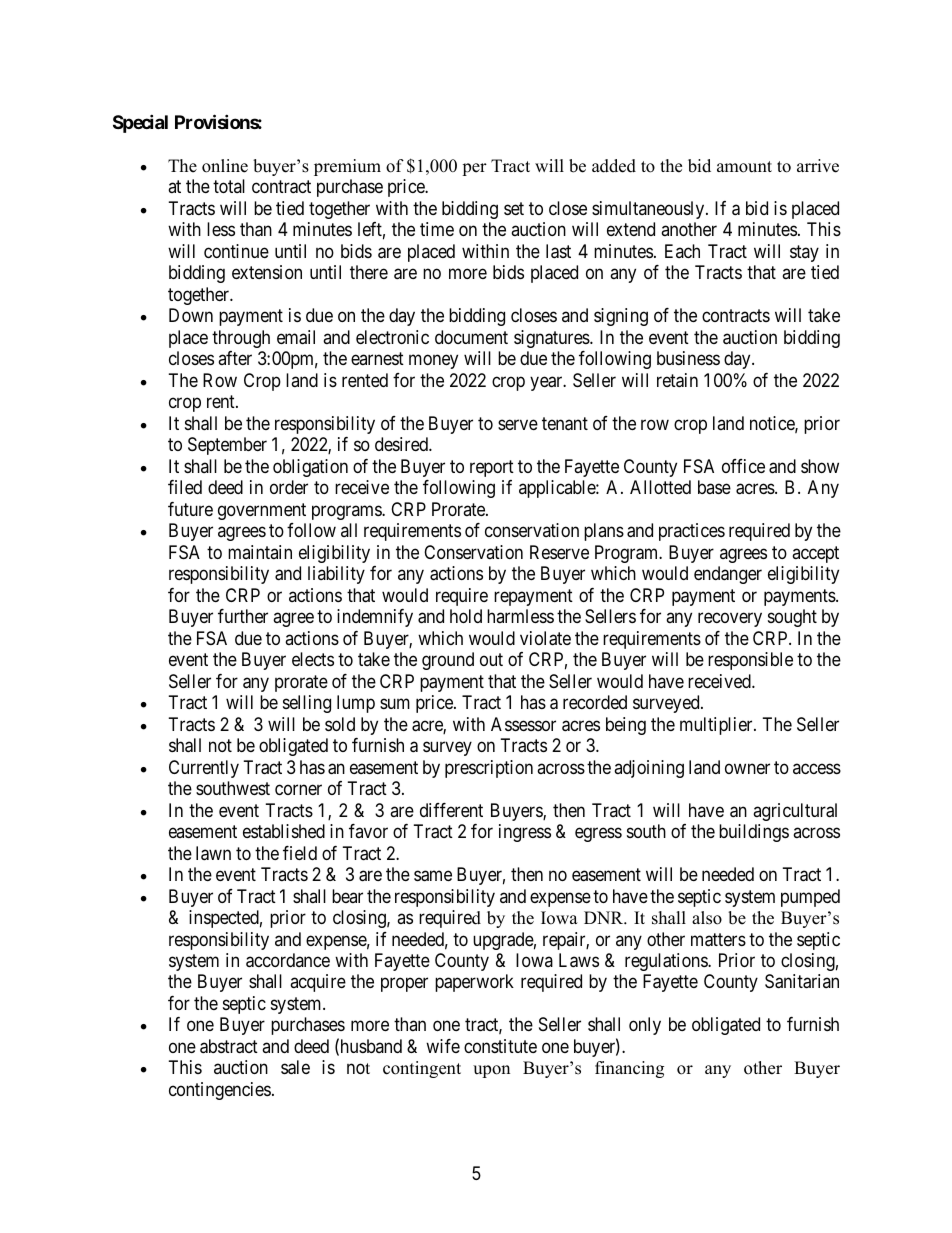 The width and height of the screenshot is (952, 1233). Describe the element at coordinates (754, 833) in the screenshot. I see `buildings` at that location.
